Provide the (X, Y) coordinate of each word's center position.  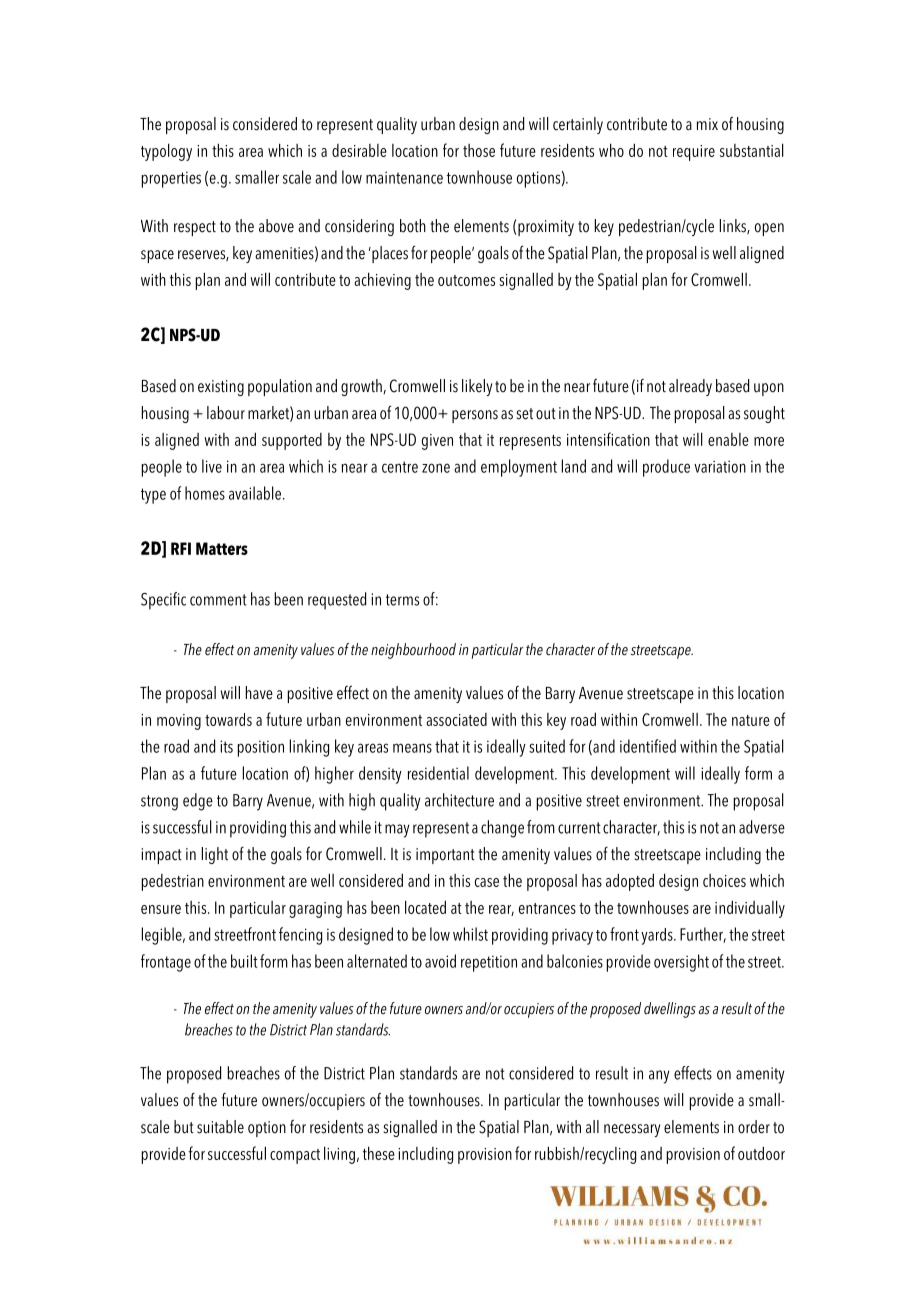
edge (198, 802)
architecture (459, 800)
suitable (220, 1127)
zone (436, 468)
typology (166, 152)
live (212, 466)
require (694, 153)
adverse (762, 827)
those (479, 150)
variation (720, 466)
